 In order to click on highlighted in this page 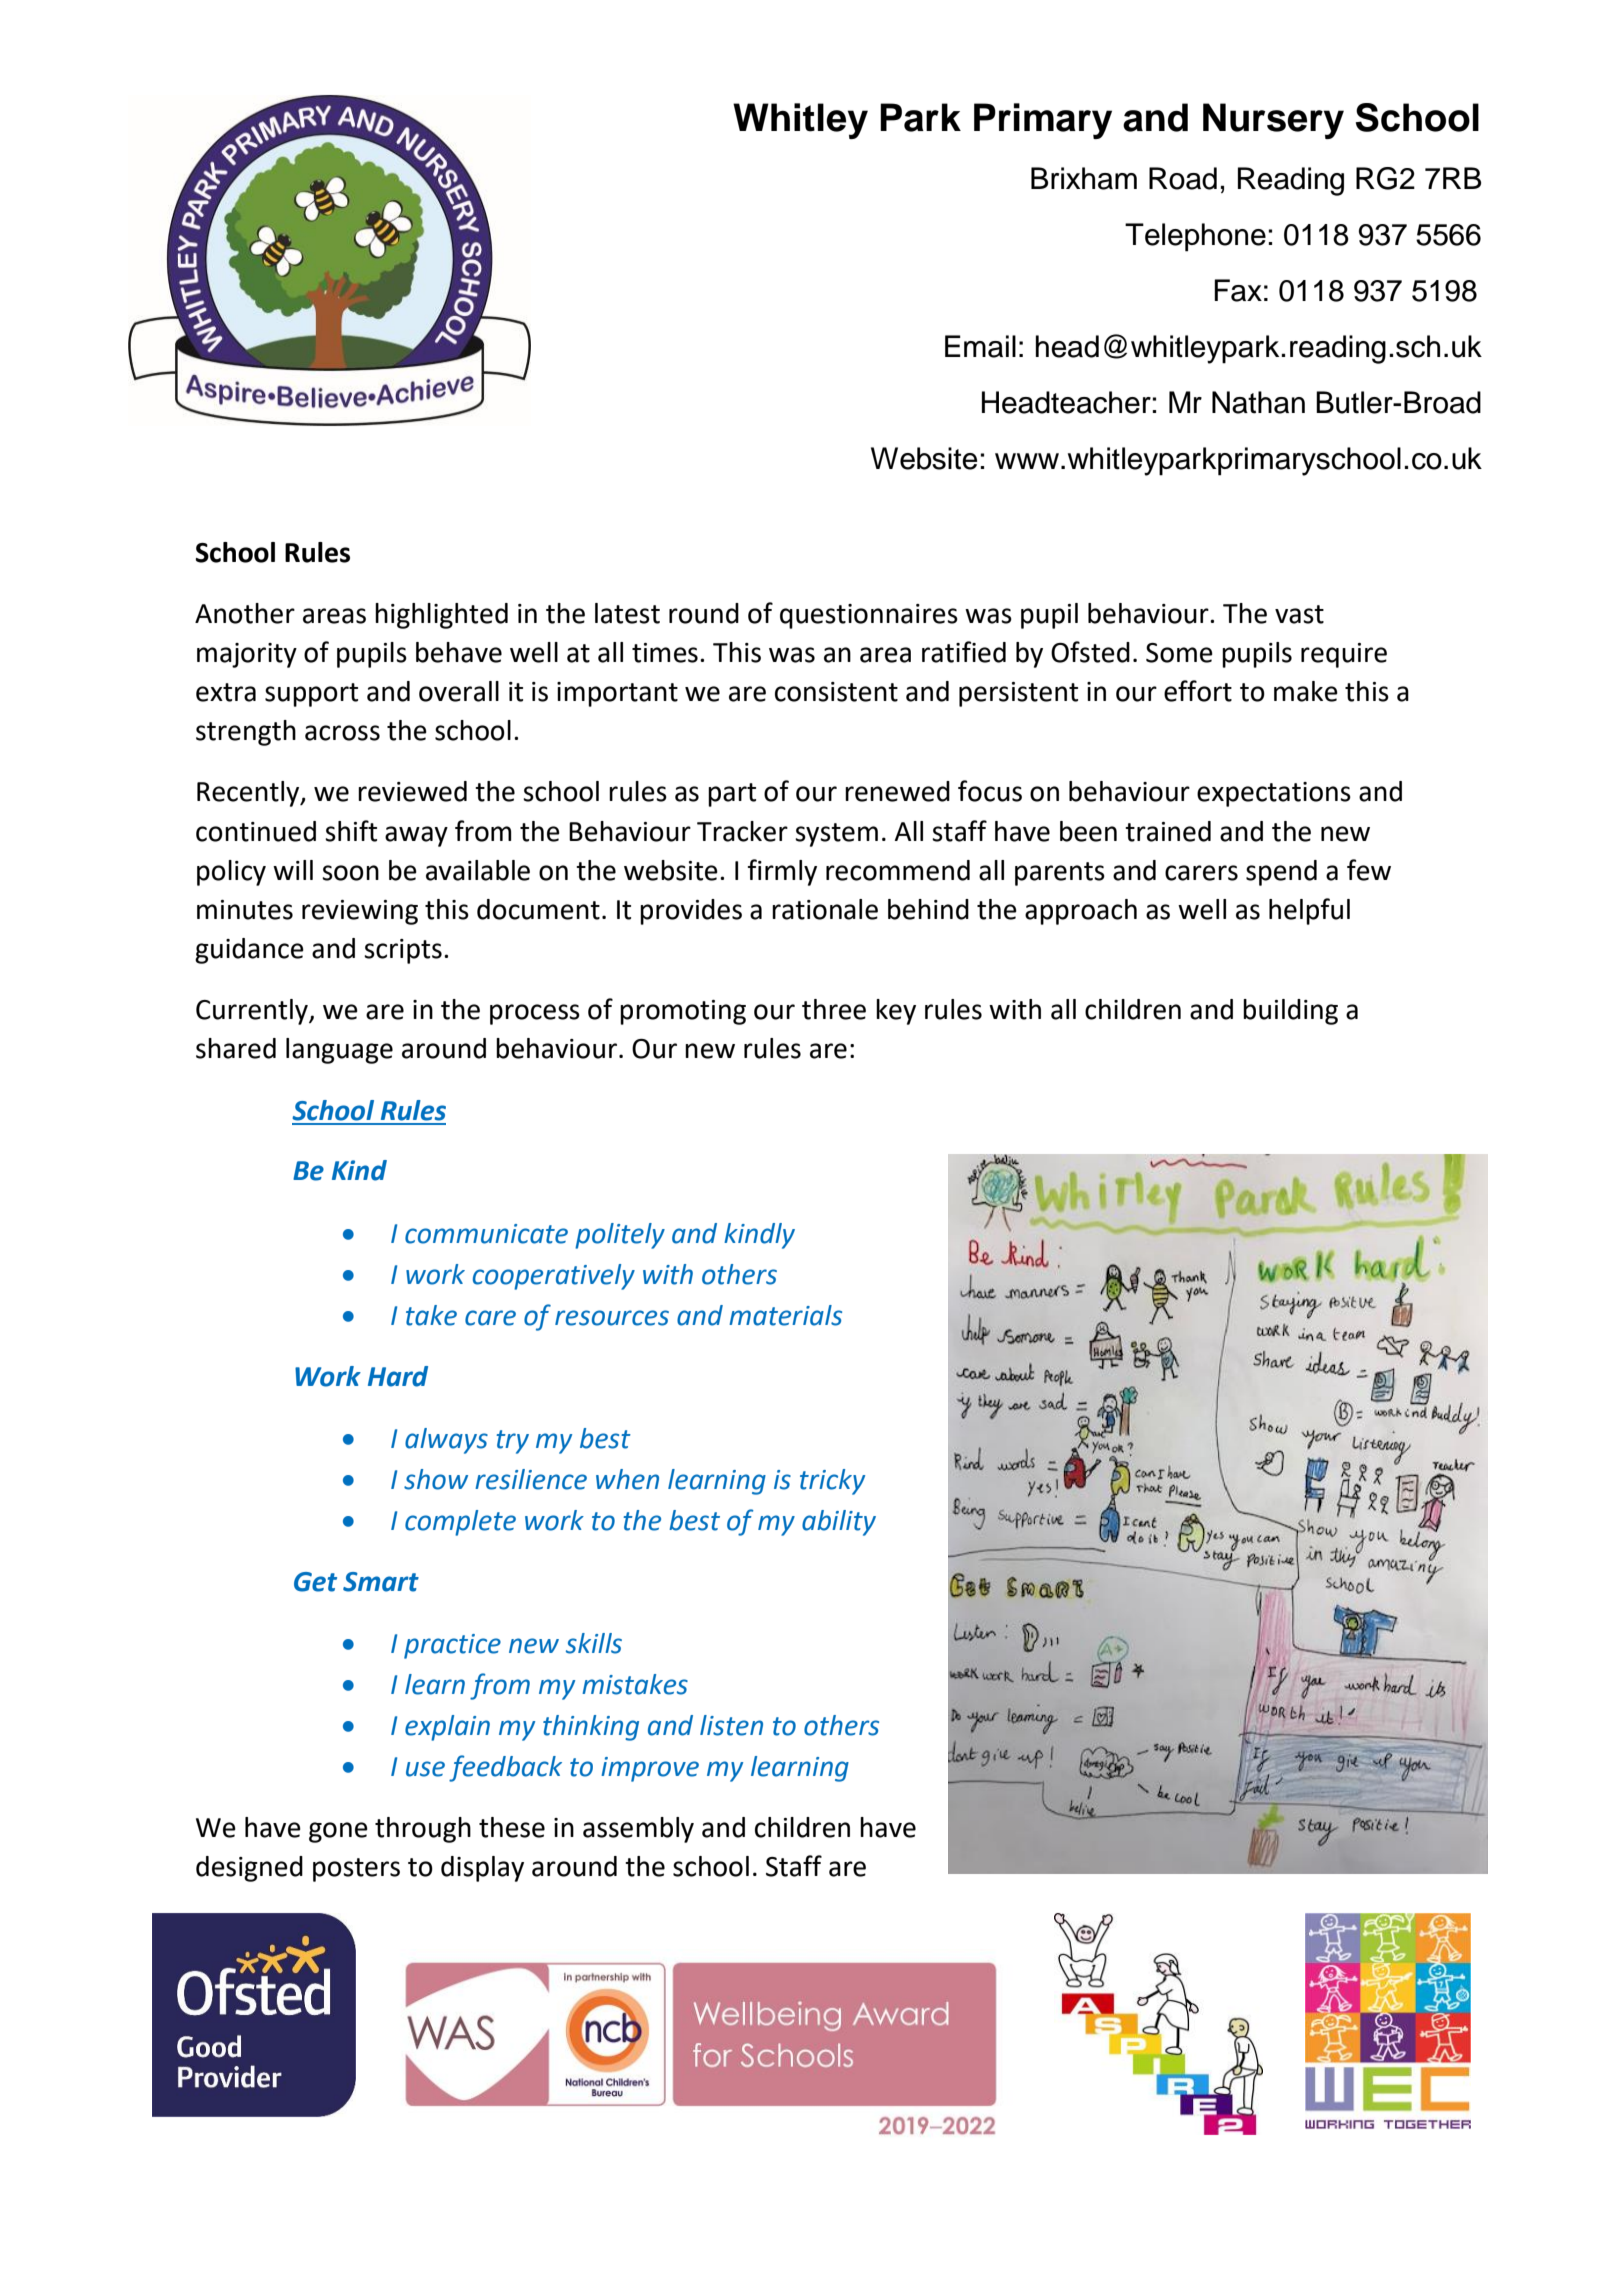, I will do `click(441, 616)`.
